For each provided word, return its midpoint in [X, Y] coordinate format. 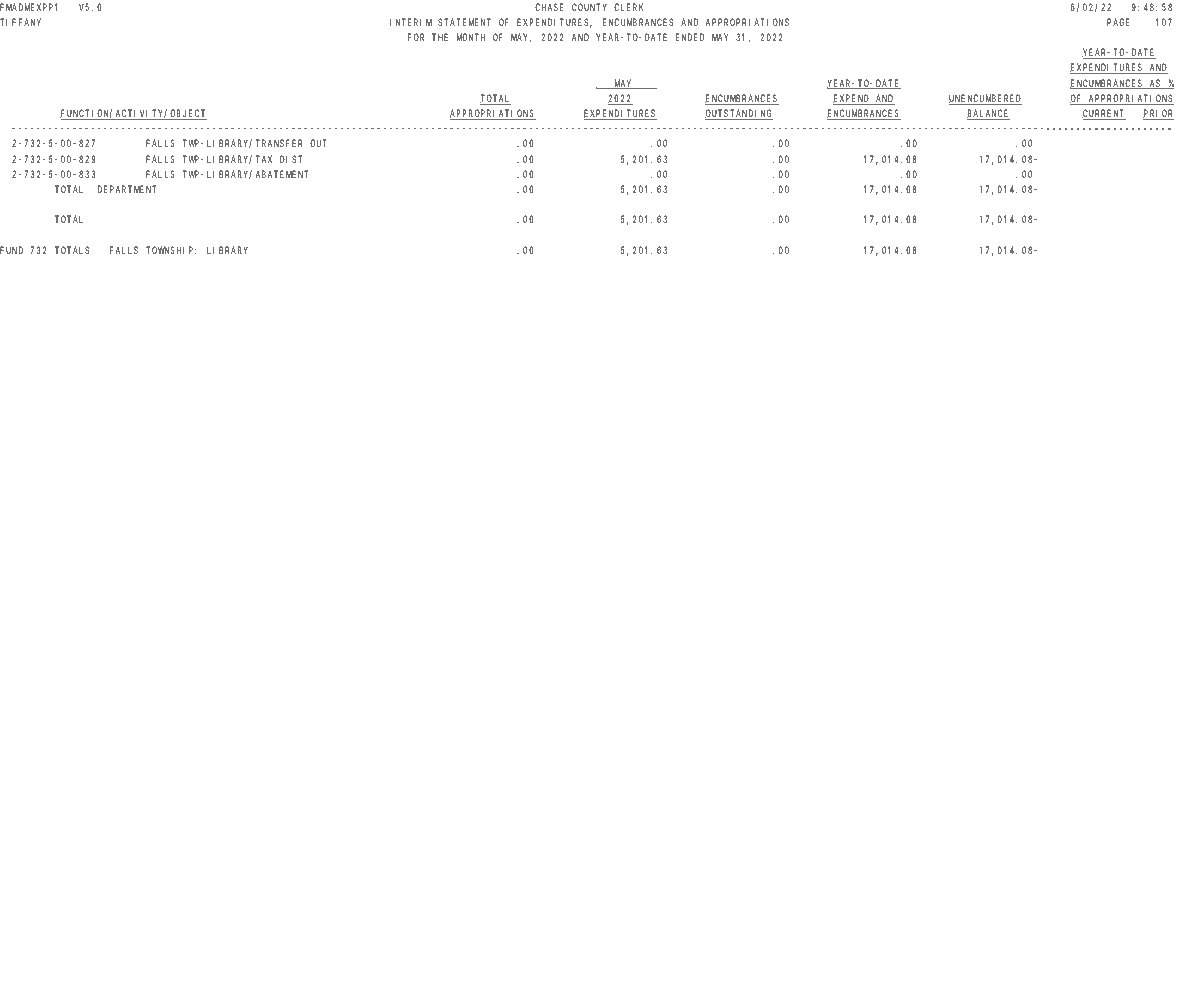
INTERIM [411, 22]
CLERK [628, 7]
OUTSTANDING [739, 114]
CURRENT [1104, 114]
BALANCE [988, 114]
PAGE [1118, 22]
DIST [291, 159]
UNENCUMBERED [985, 99]
